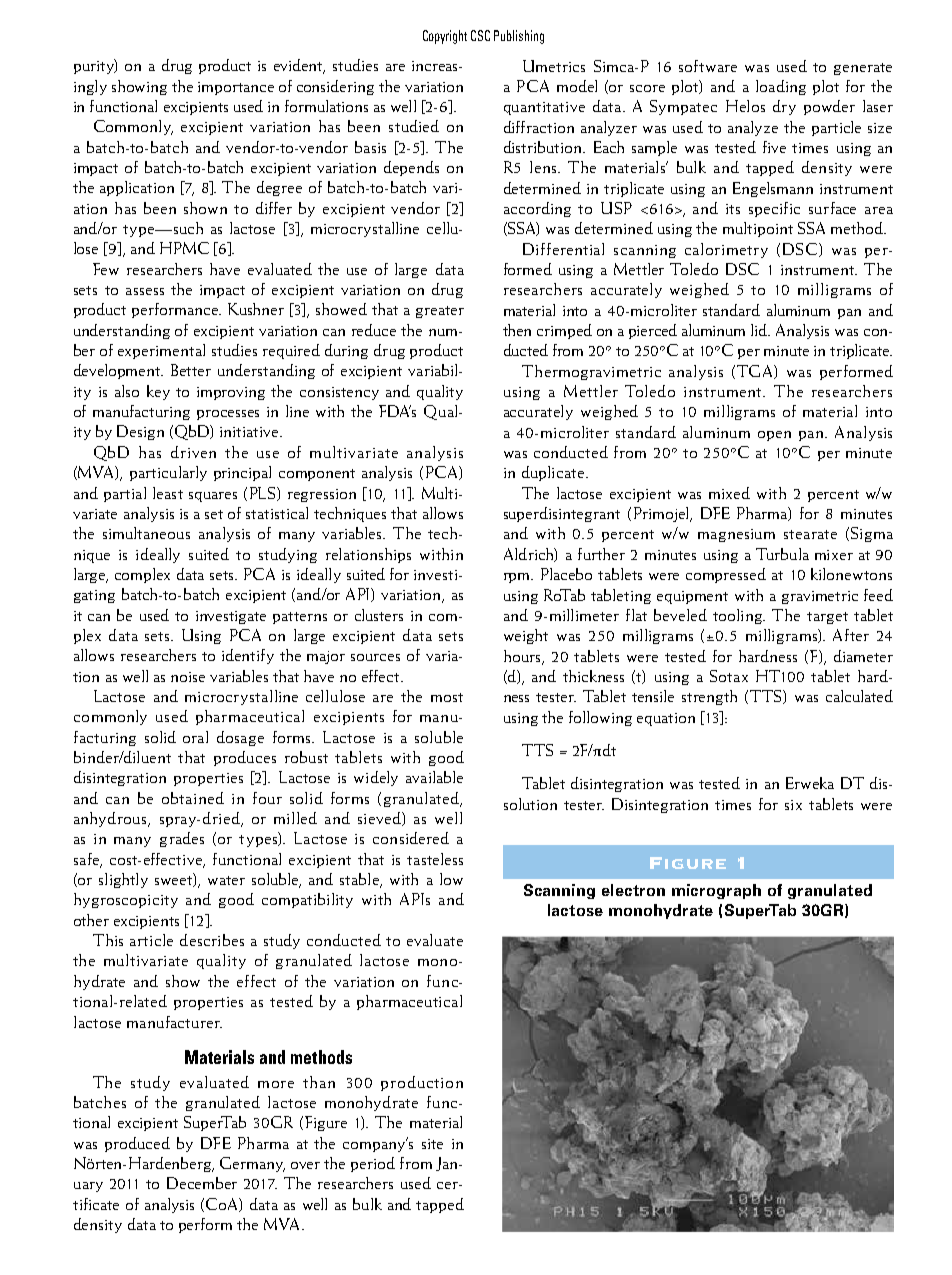  What do you see at coordinates (236, 88) in the screenshot?
I see `importance` at bounding box center [236, 88].
